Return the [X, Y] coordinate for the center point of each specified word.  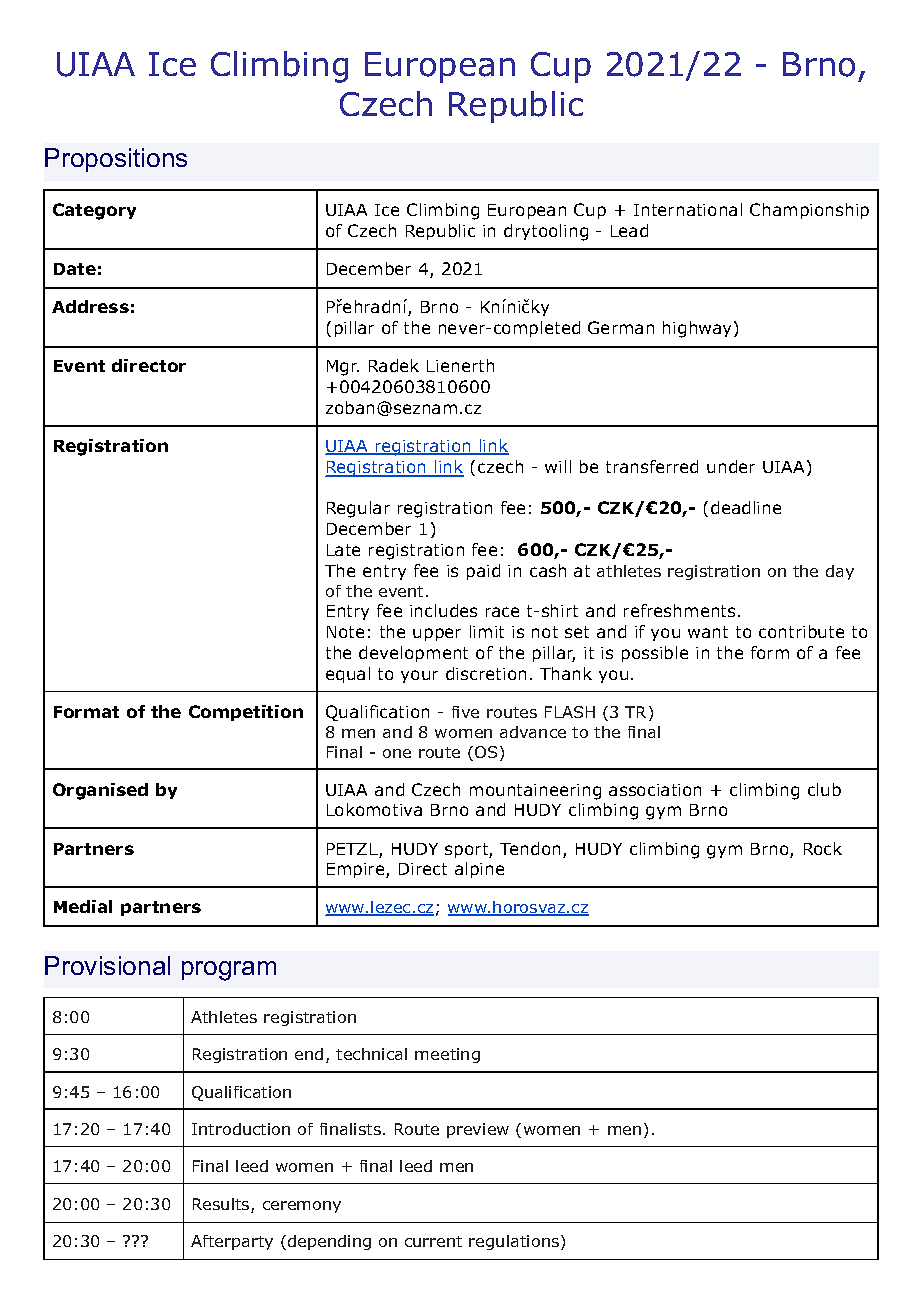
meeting [447, 1055]
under [731, 466]
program [229, 971]
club [824, 789]
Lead [629, 230]
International [688, 209]
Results [222, 1205]
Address [90, 306]
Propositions [116, 160]
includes [443, 610]
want [708, 632]
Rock [823, 848]
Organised [100, 791]
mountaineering [535, 792]
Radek [394, 365]
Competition [246, 713]
